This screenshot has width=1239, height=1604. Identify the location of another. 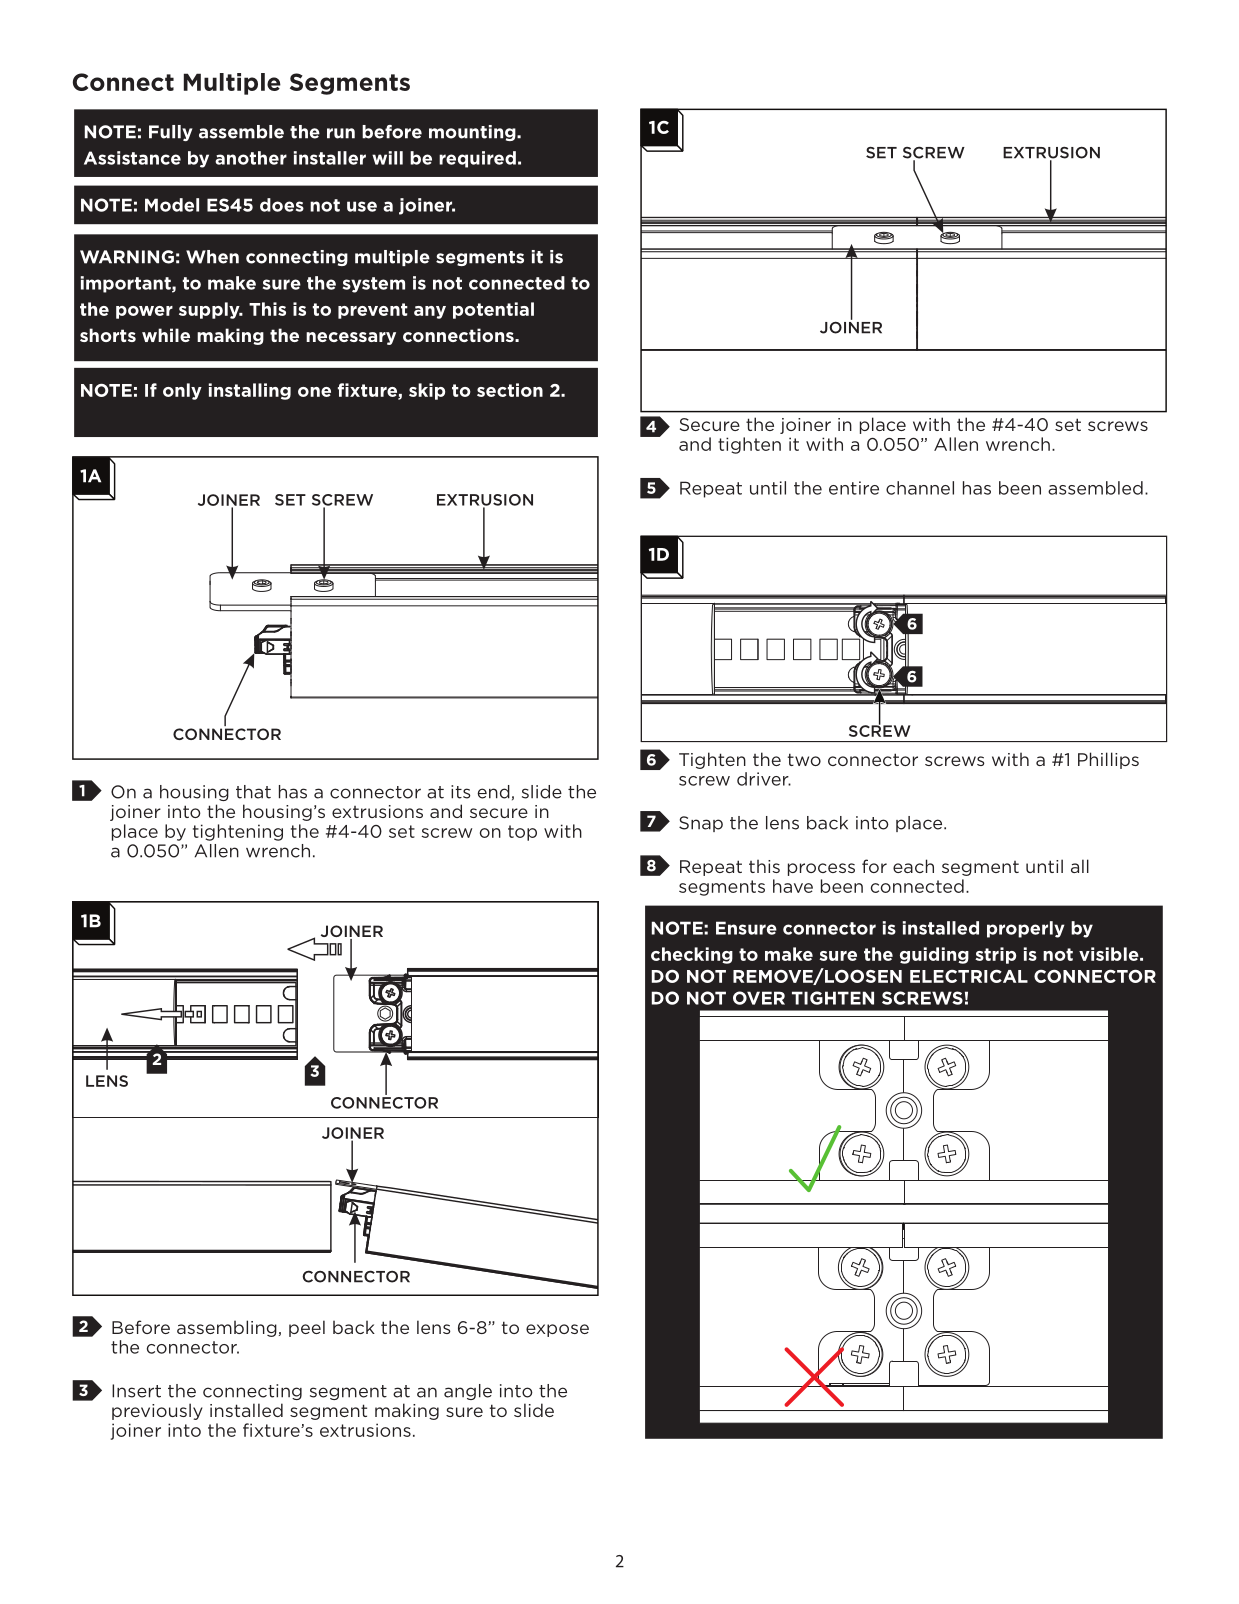
(251, 158).
